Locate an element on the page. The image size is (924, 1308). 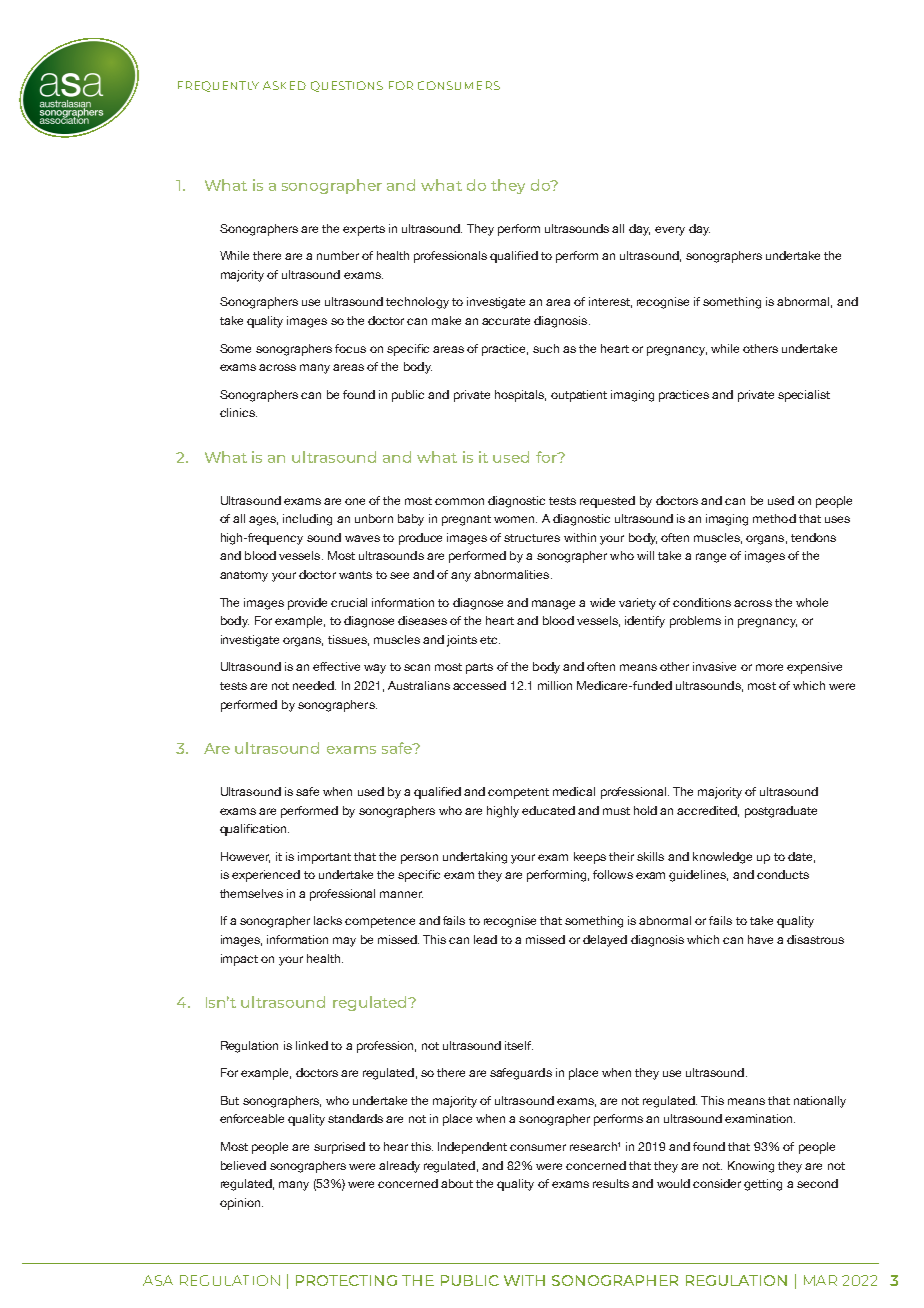
opinion is located at coordinates (241, 1204).
